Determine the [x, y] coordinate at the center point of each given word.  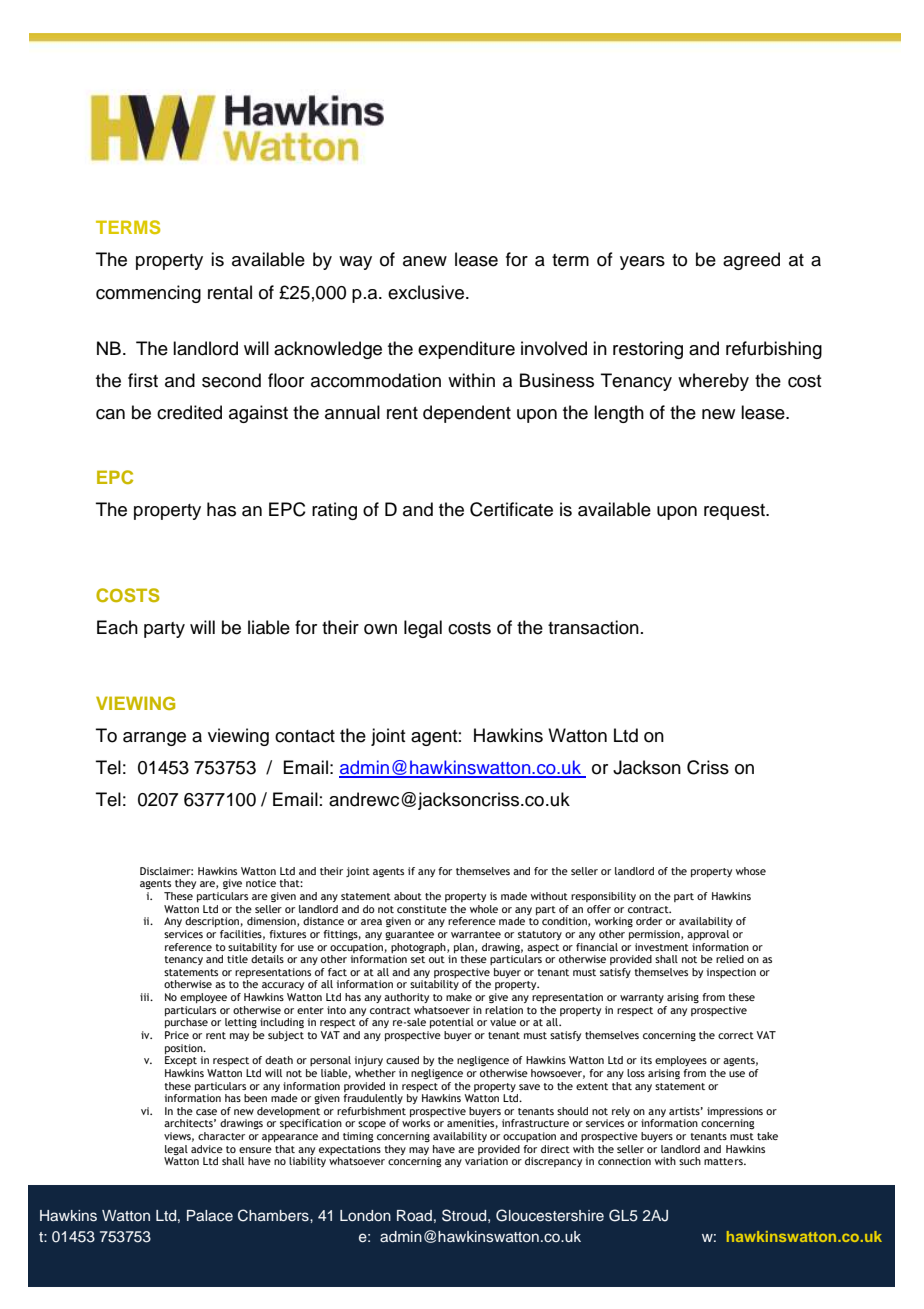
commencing [148, 294]
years [642, 263]
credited [189, 412]
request [735, 512]
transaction [593, 627]
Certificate [511, 509]
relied [730, 959]
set [418, 959]
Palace [210, 1215]
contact [305, 736]
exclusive [426, 292]
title [237, 959]
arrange [154, 739]
